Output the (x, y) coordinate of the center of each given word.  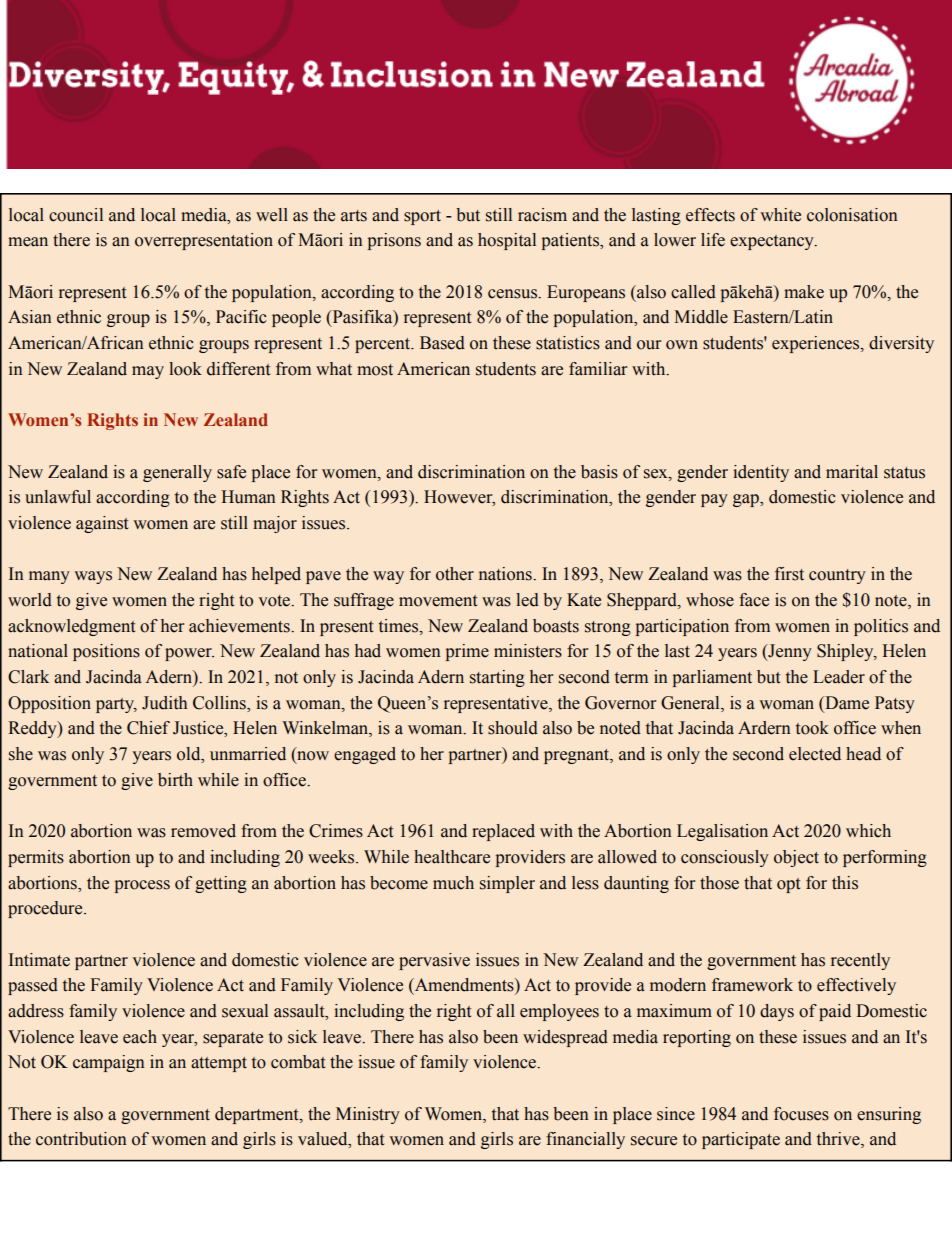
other (455, 574)
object (796, 858)
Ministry (368, 1115)
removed (203, 831)
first (789, 574)
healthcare (452, 857)
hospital (507, 241)
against (102, 524)
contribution (81, 1139)
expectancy (773, 242)
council (76, 215)
